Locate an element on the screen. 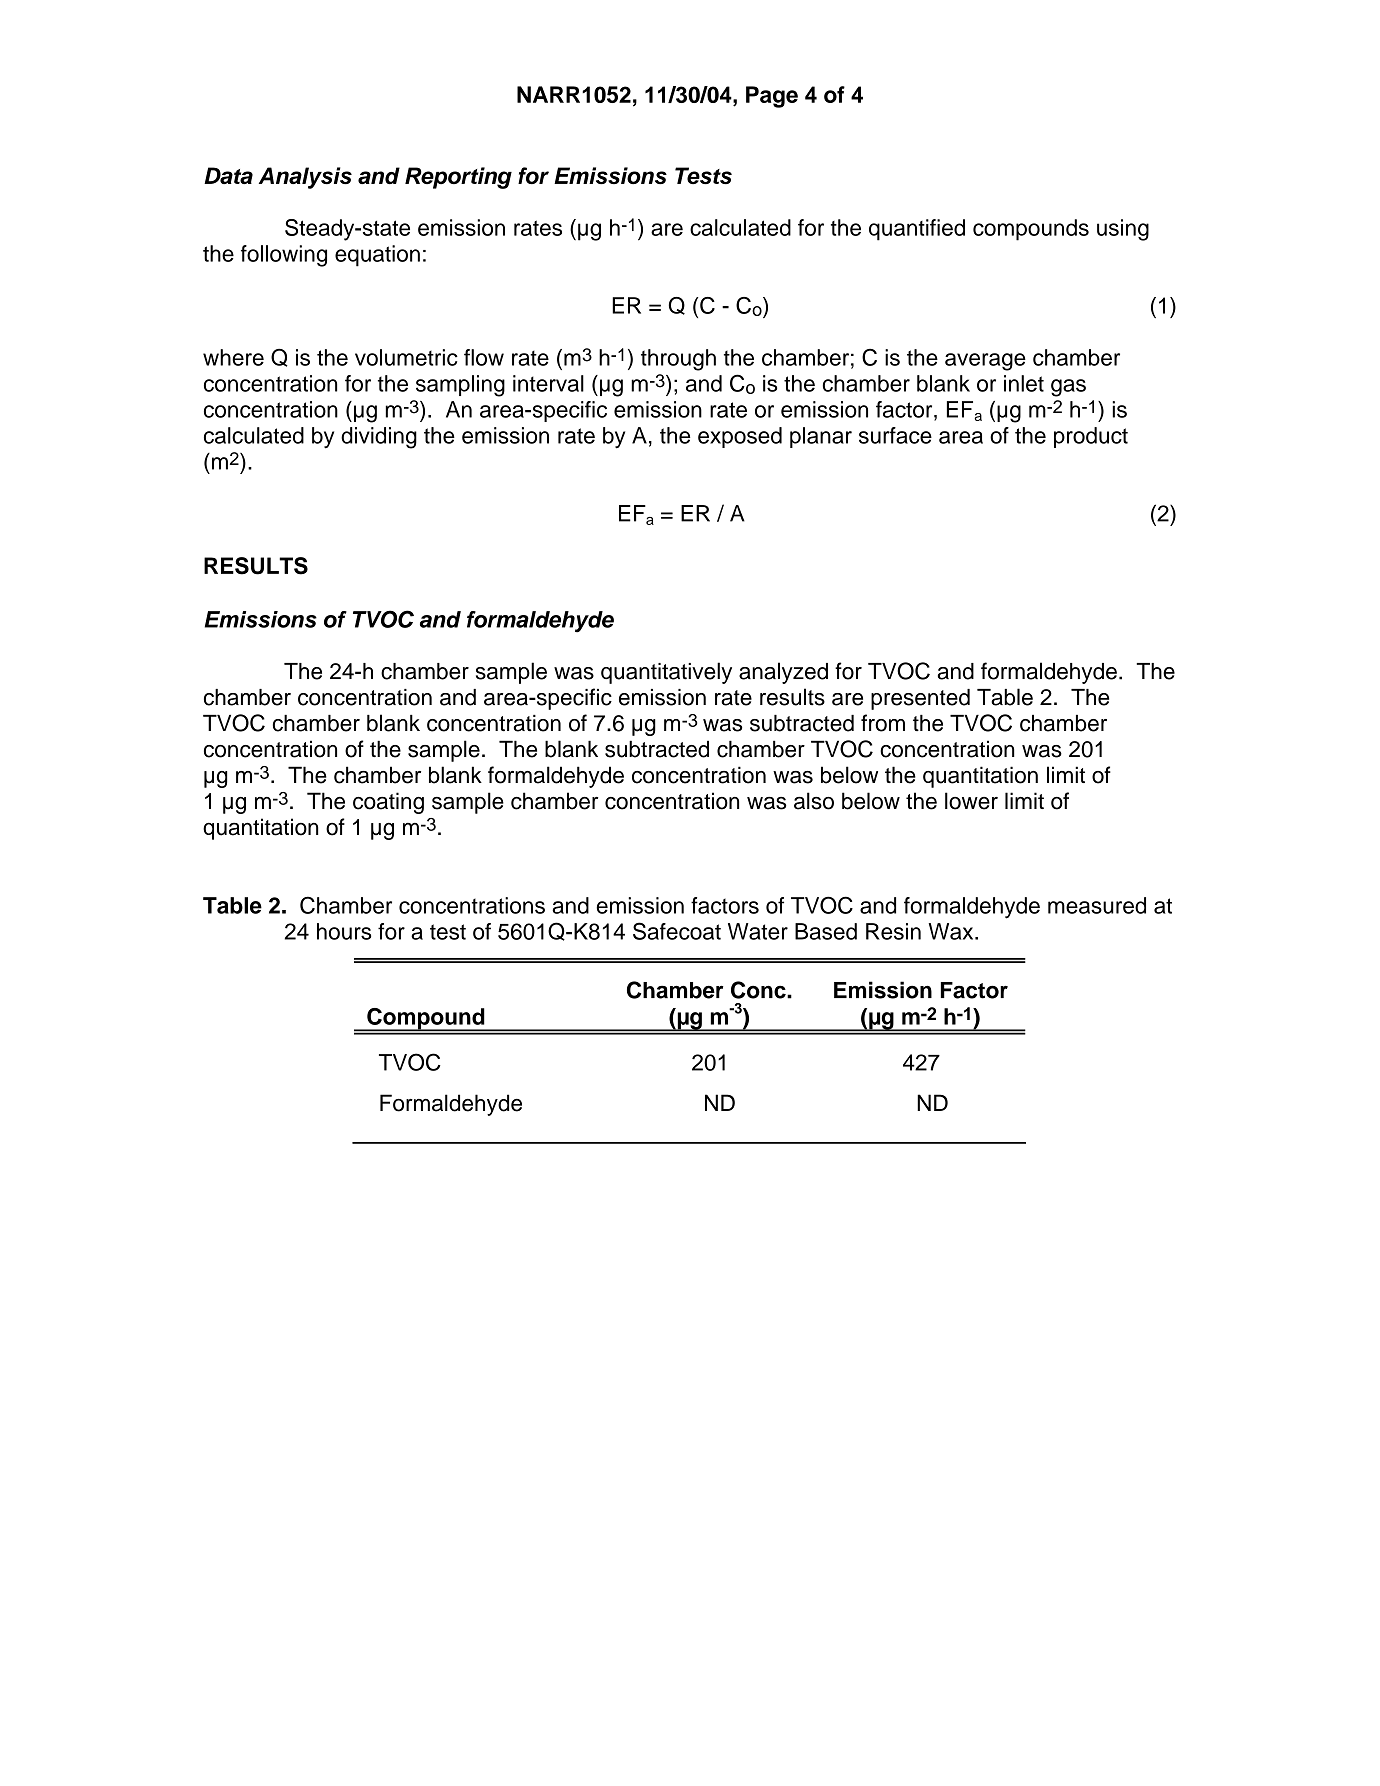 Image resolution: width=1380 pixels, height=1786 pixels. exposed is located at coordinates (740, 437).
